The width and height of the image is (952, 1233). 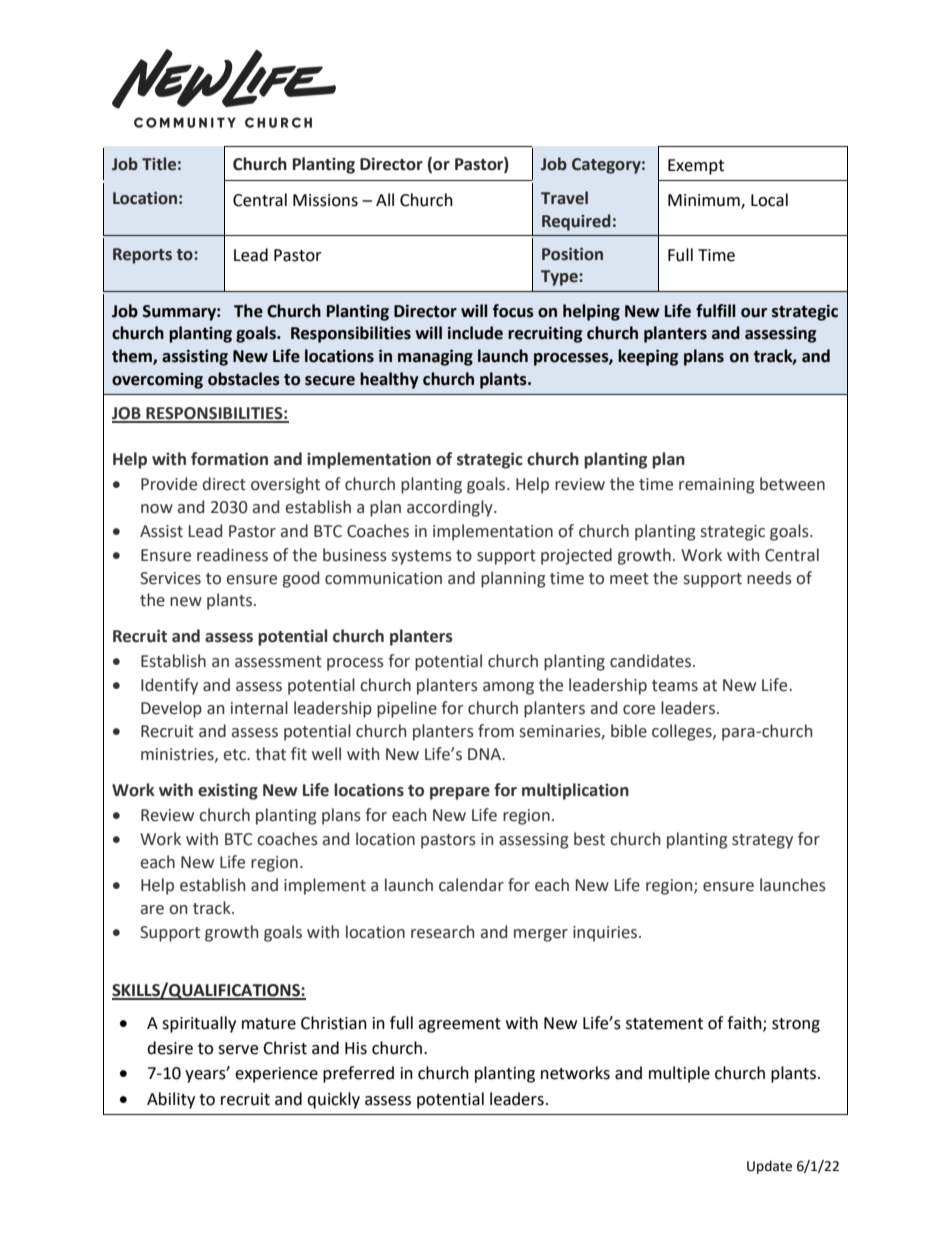 What do you see at coordinates (508, 688) in the image?
I see `among` at bounding box center [508, 688].
